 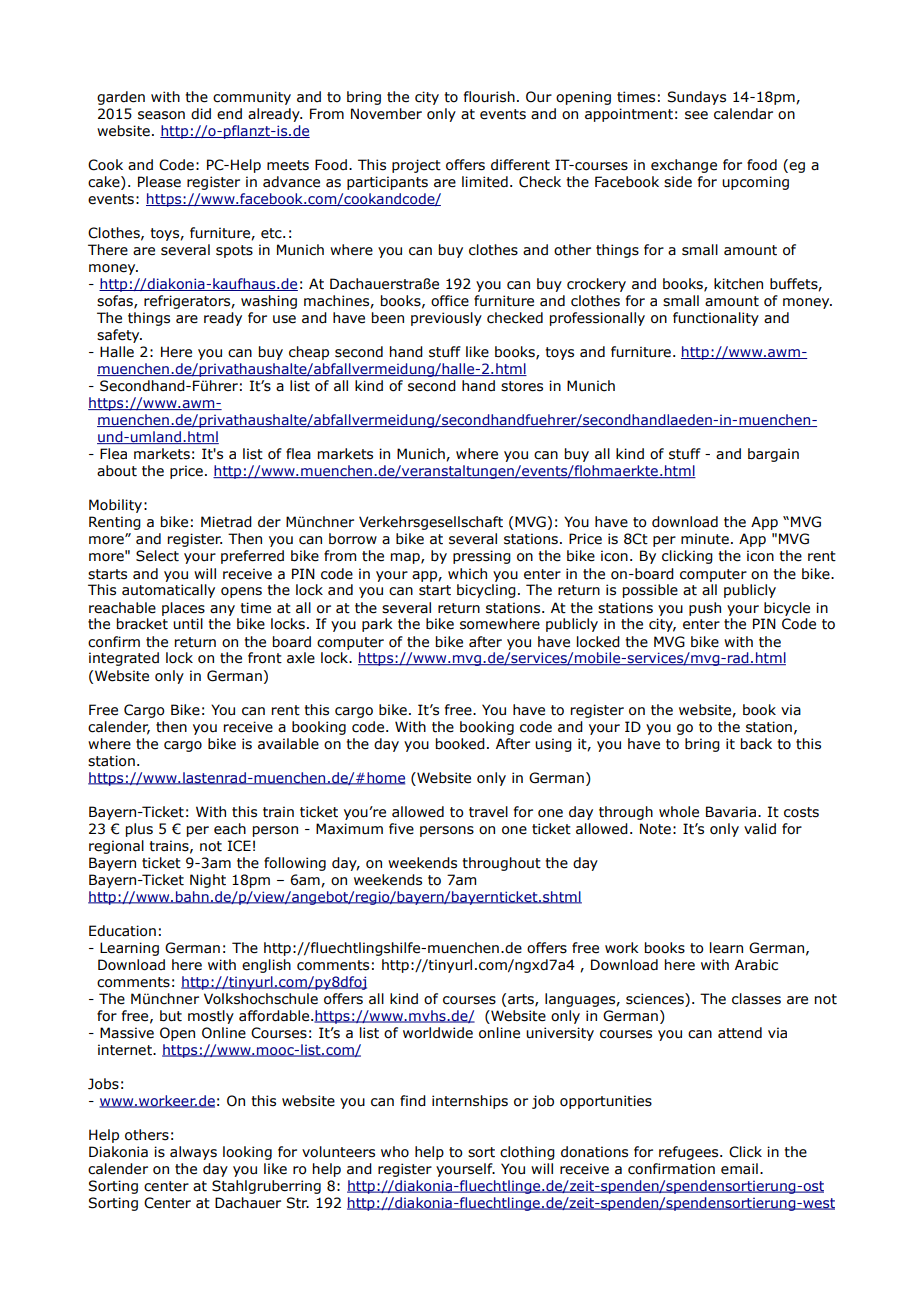 I want to click on always, so click(x=193, y=1153).
